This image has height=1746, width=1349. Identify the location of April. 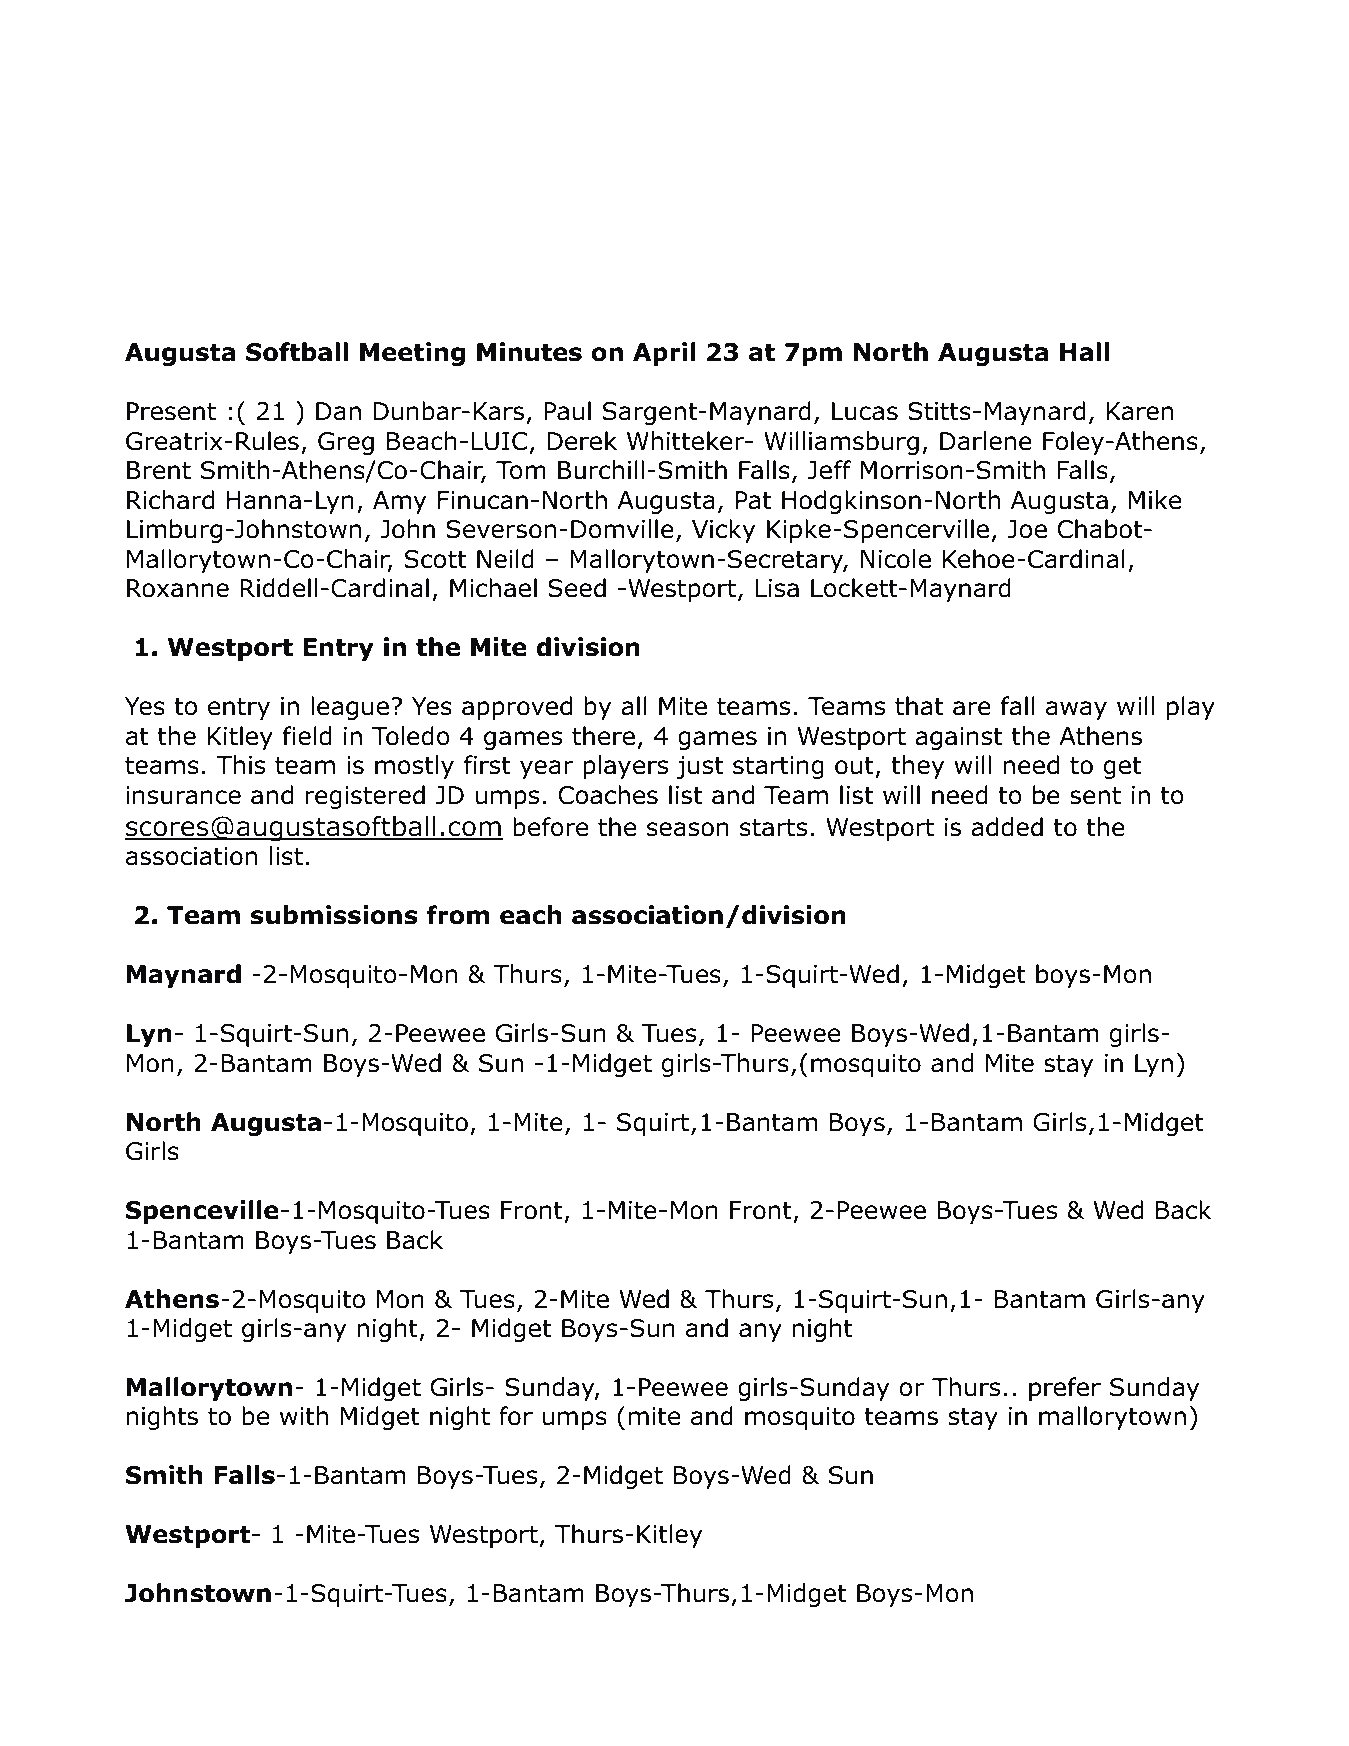
(664, 354).
